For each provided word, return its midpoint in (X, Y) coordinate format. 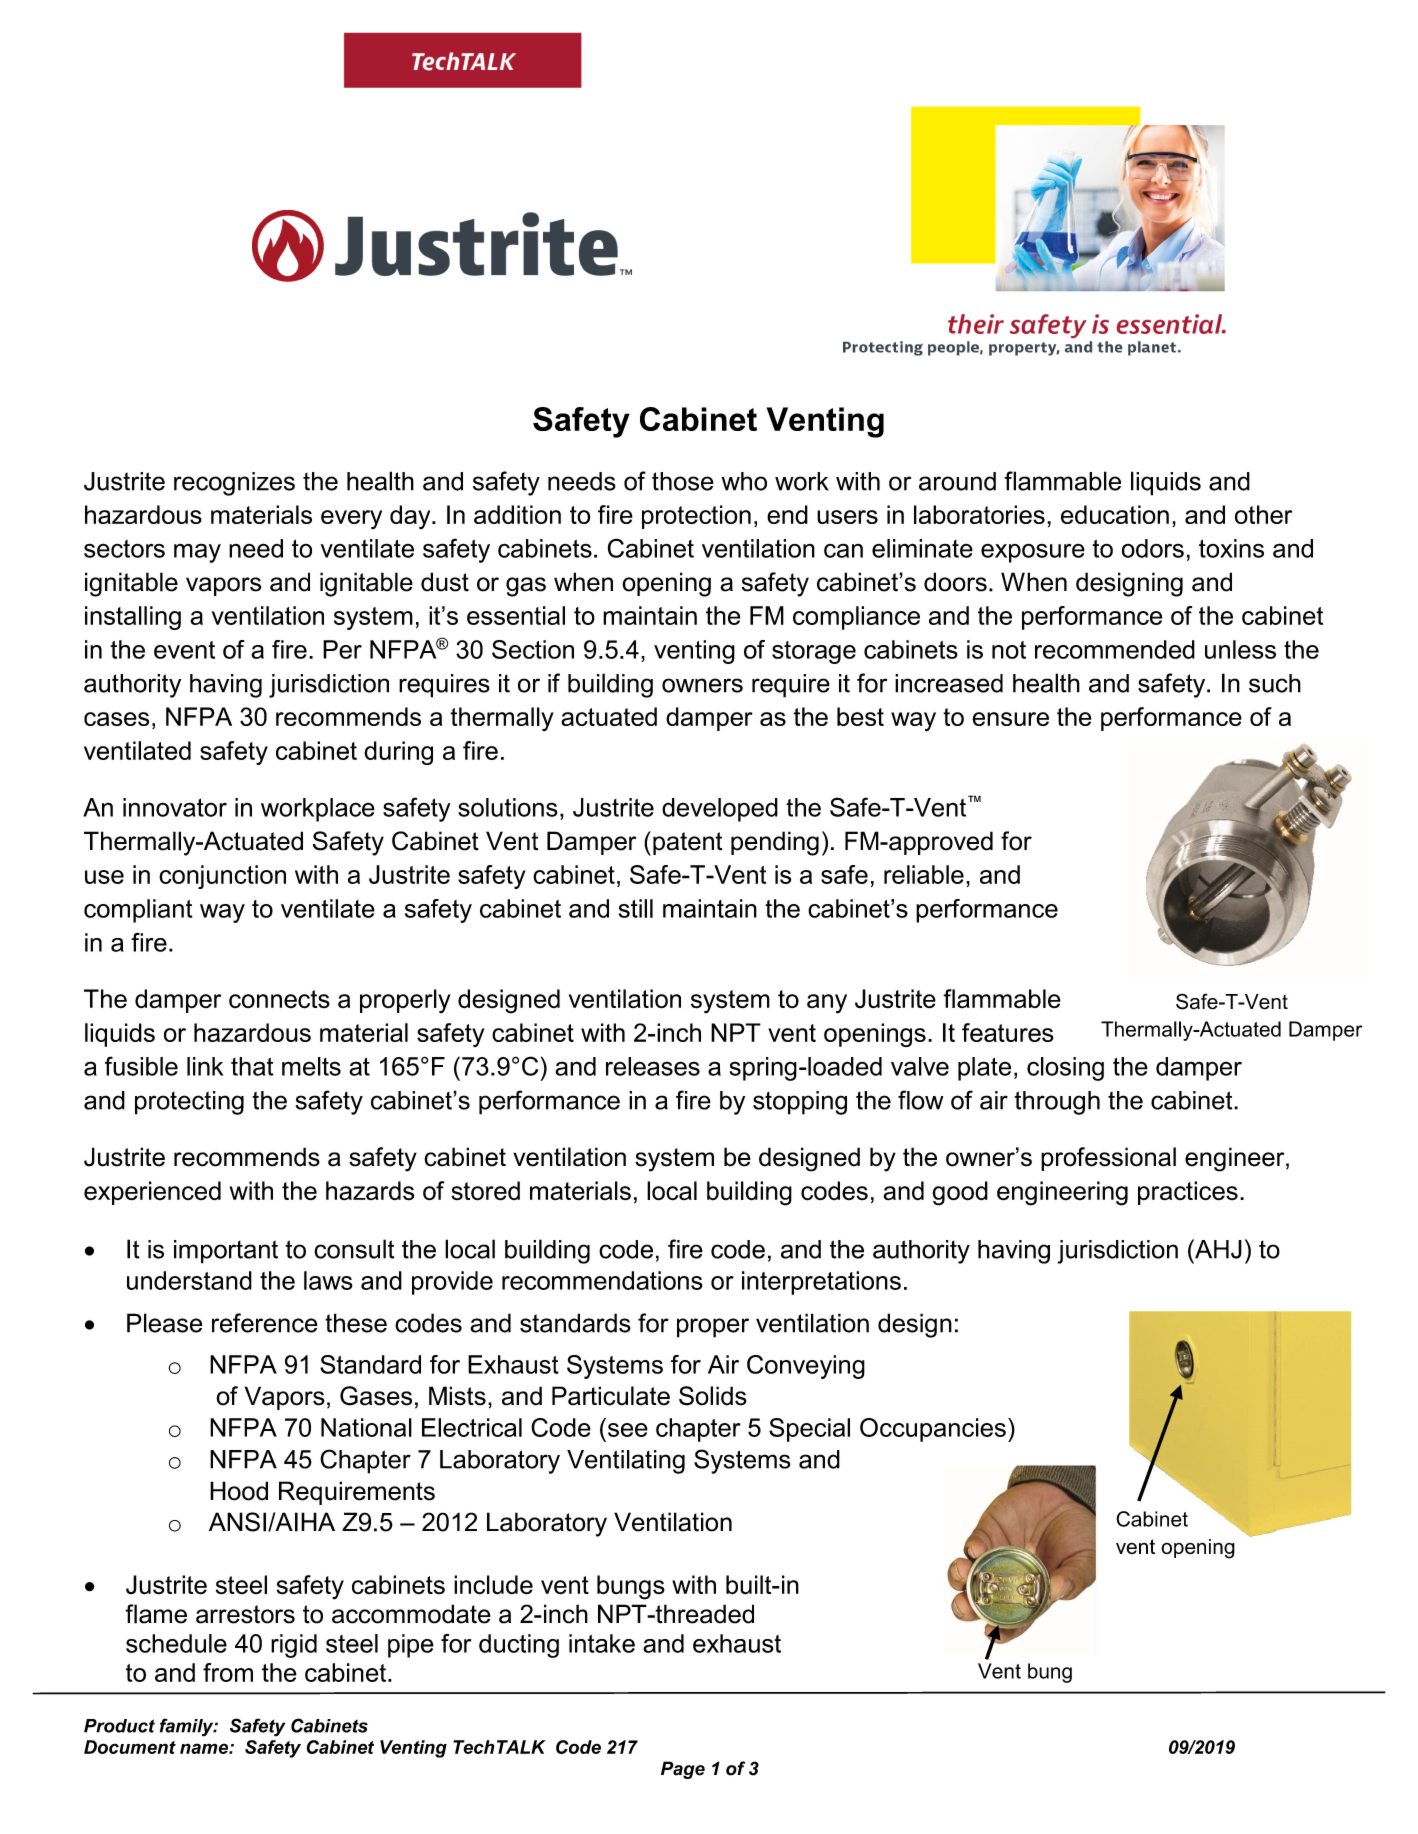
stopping (800, 1103)
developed (720, 810)
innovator (175, 807)
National (366, 1427)
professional (1108, 1159)
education (1115, 514)
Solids (713, 1396)
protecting (189, 1103)
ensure (1010, 719)
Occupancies (933, 1430)
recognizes (234, 484)
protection (696, 517)
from (228, 1672)
